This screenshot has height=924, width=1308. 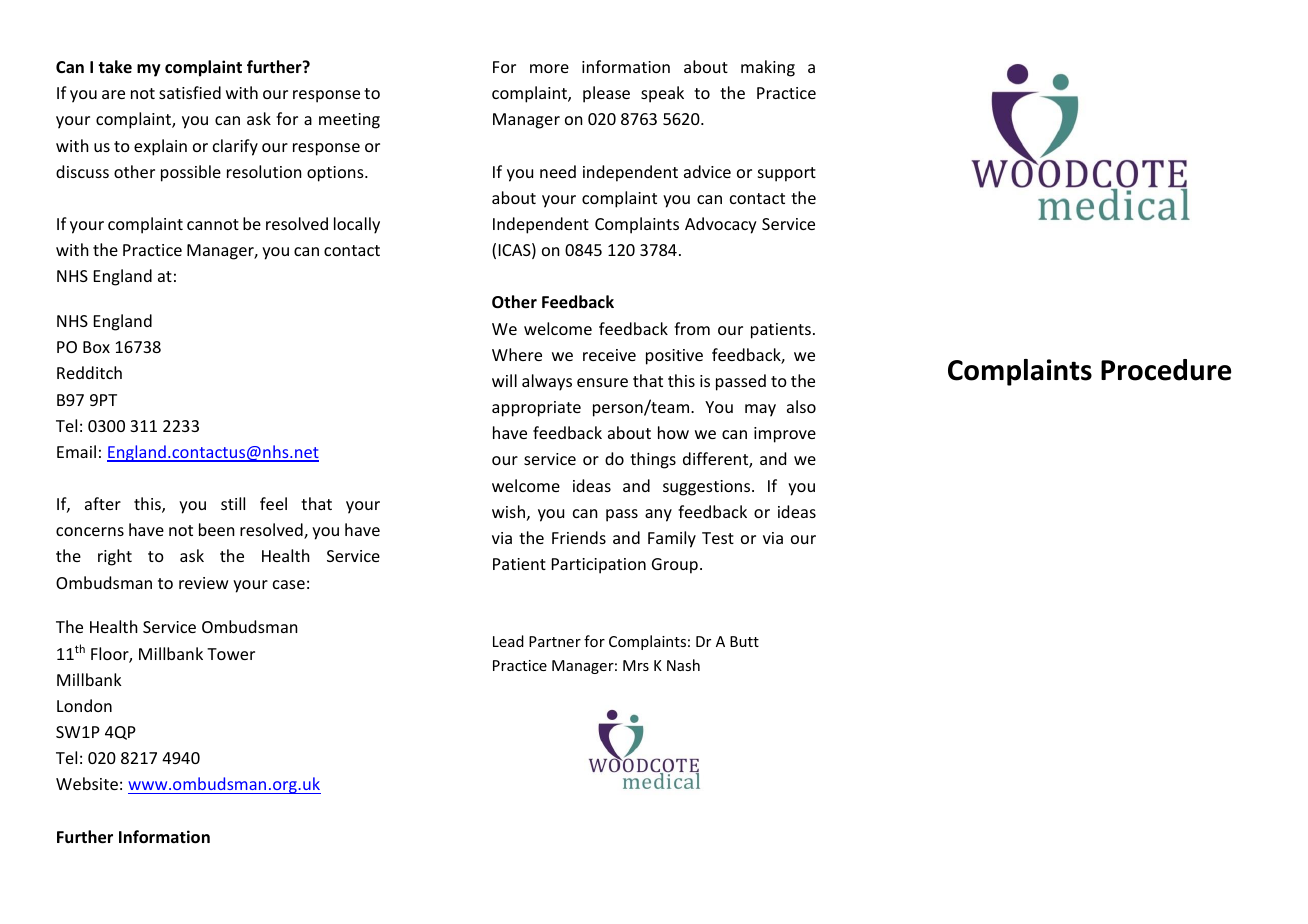 What do you see at coordinates (606, 94) in the screenshot?
I see `please` at bounding box center [606, 94].
